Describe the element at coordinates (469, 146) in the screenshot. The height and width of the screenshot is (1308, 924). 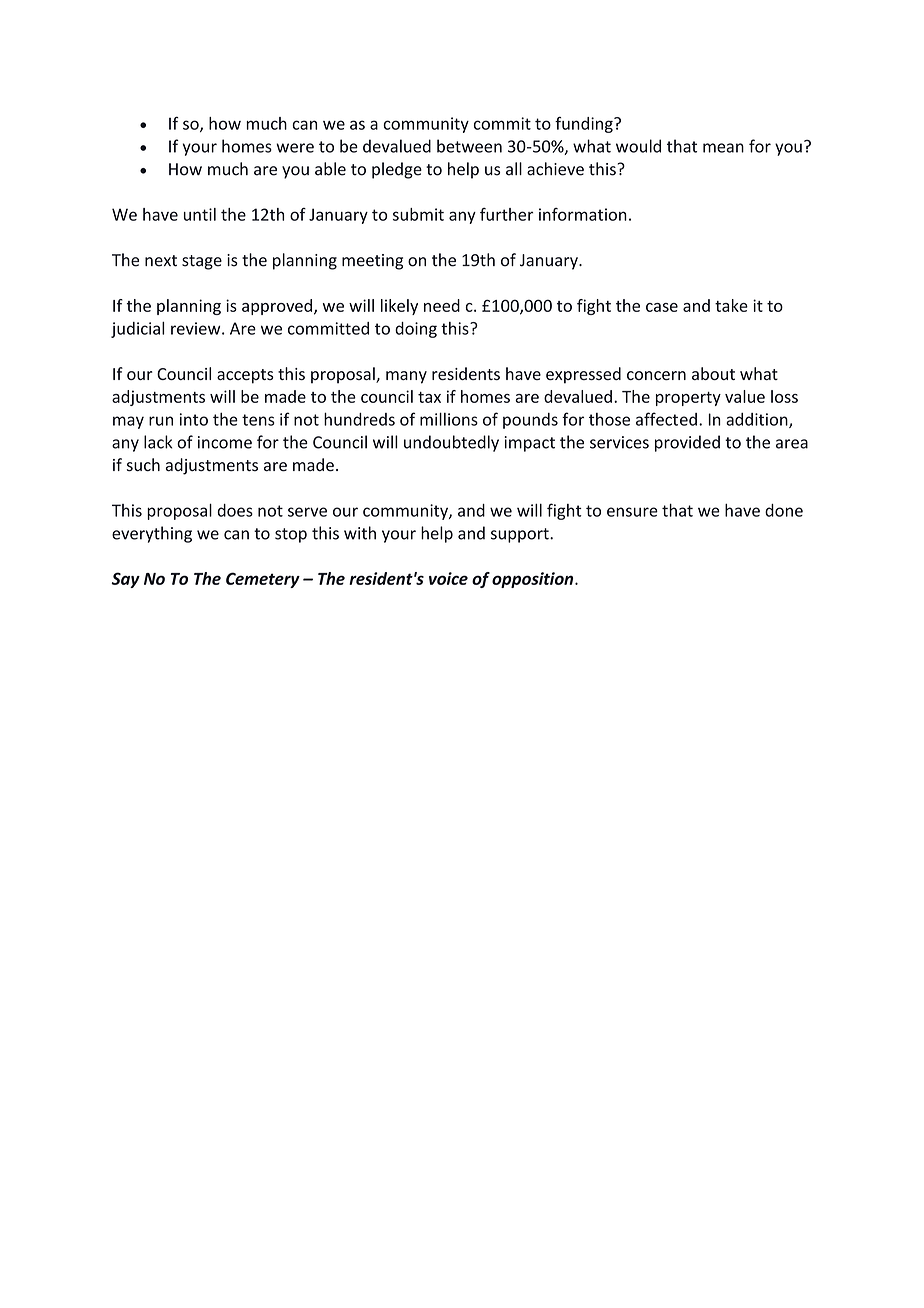
I see `between` at that location.
